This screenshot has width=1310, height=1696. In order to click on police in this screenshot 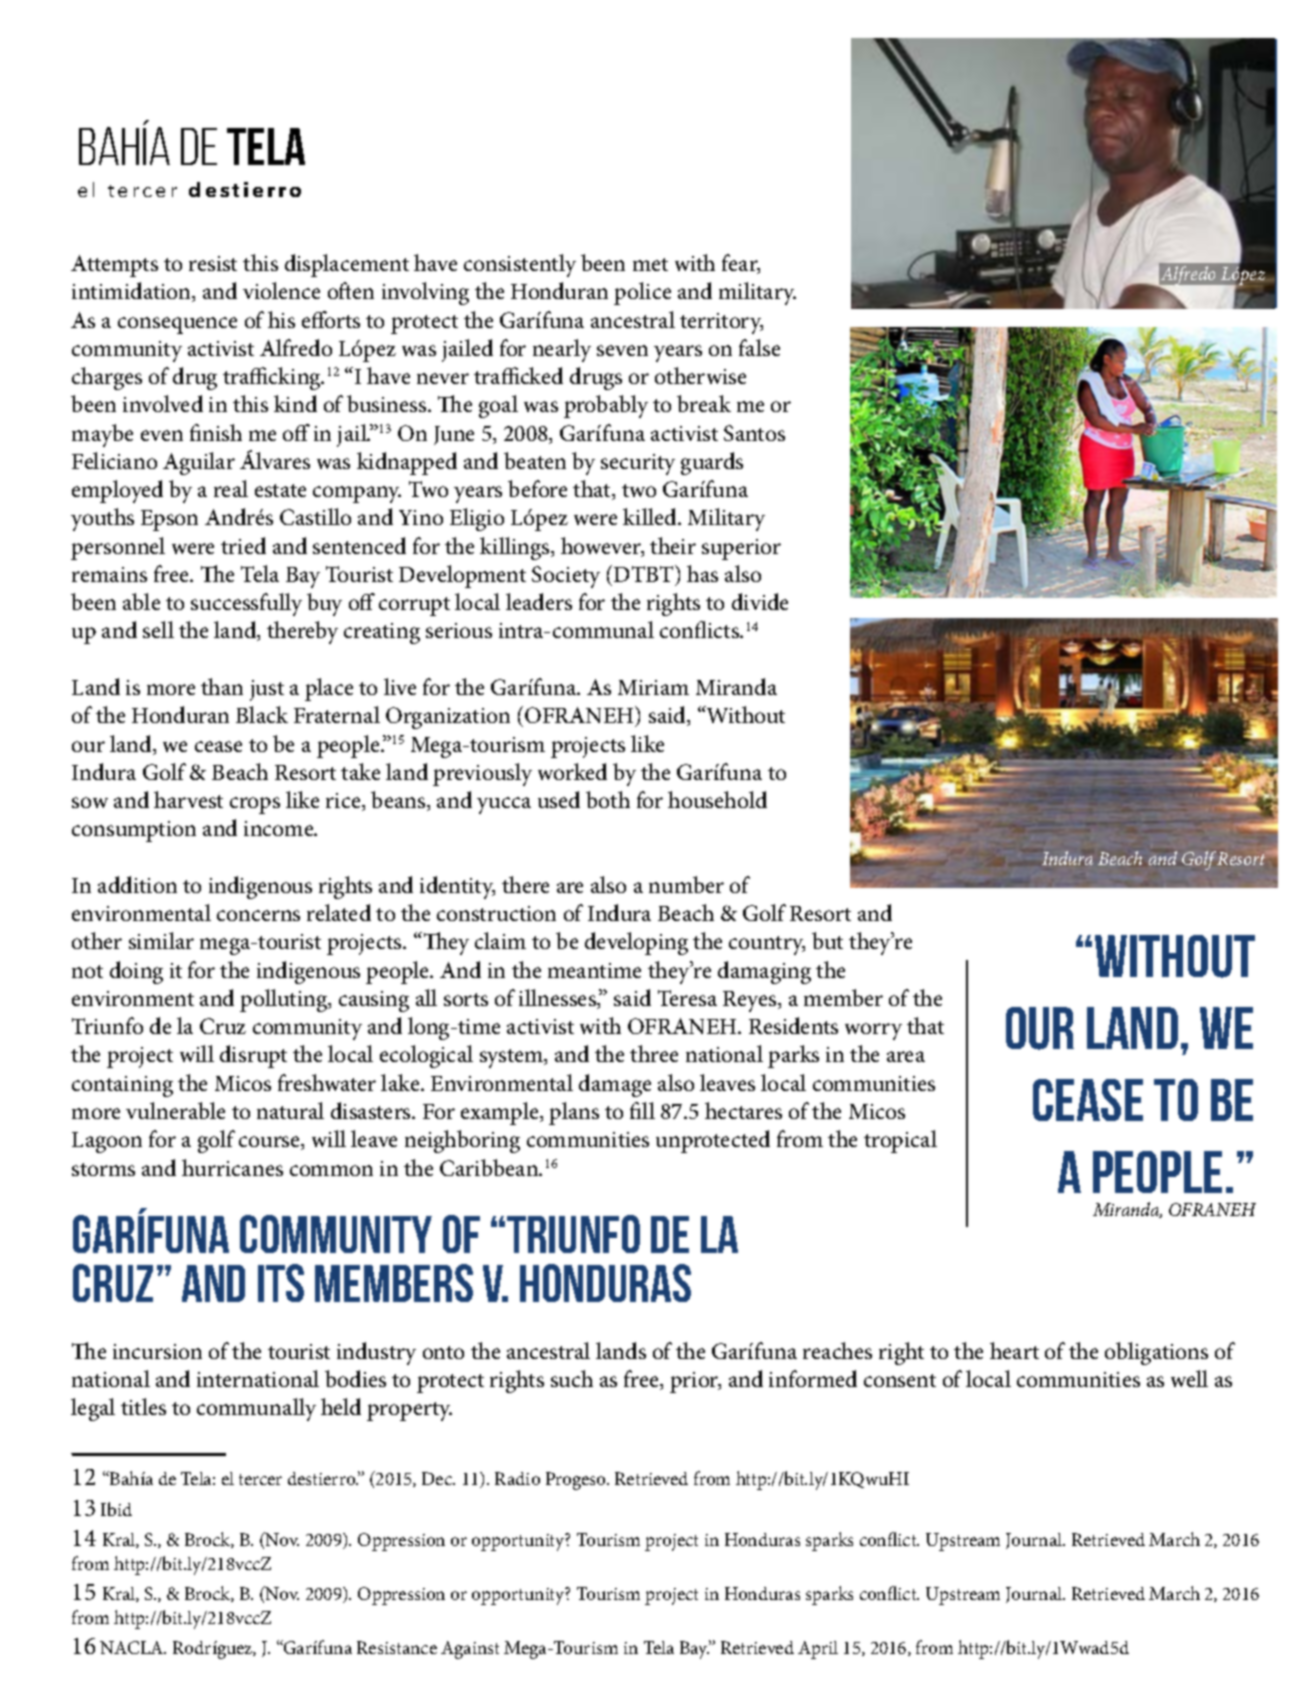, I will do `click(642, 293)`.
